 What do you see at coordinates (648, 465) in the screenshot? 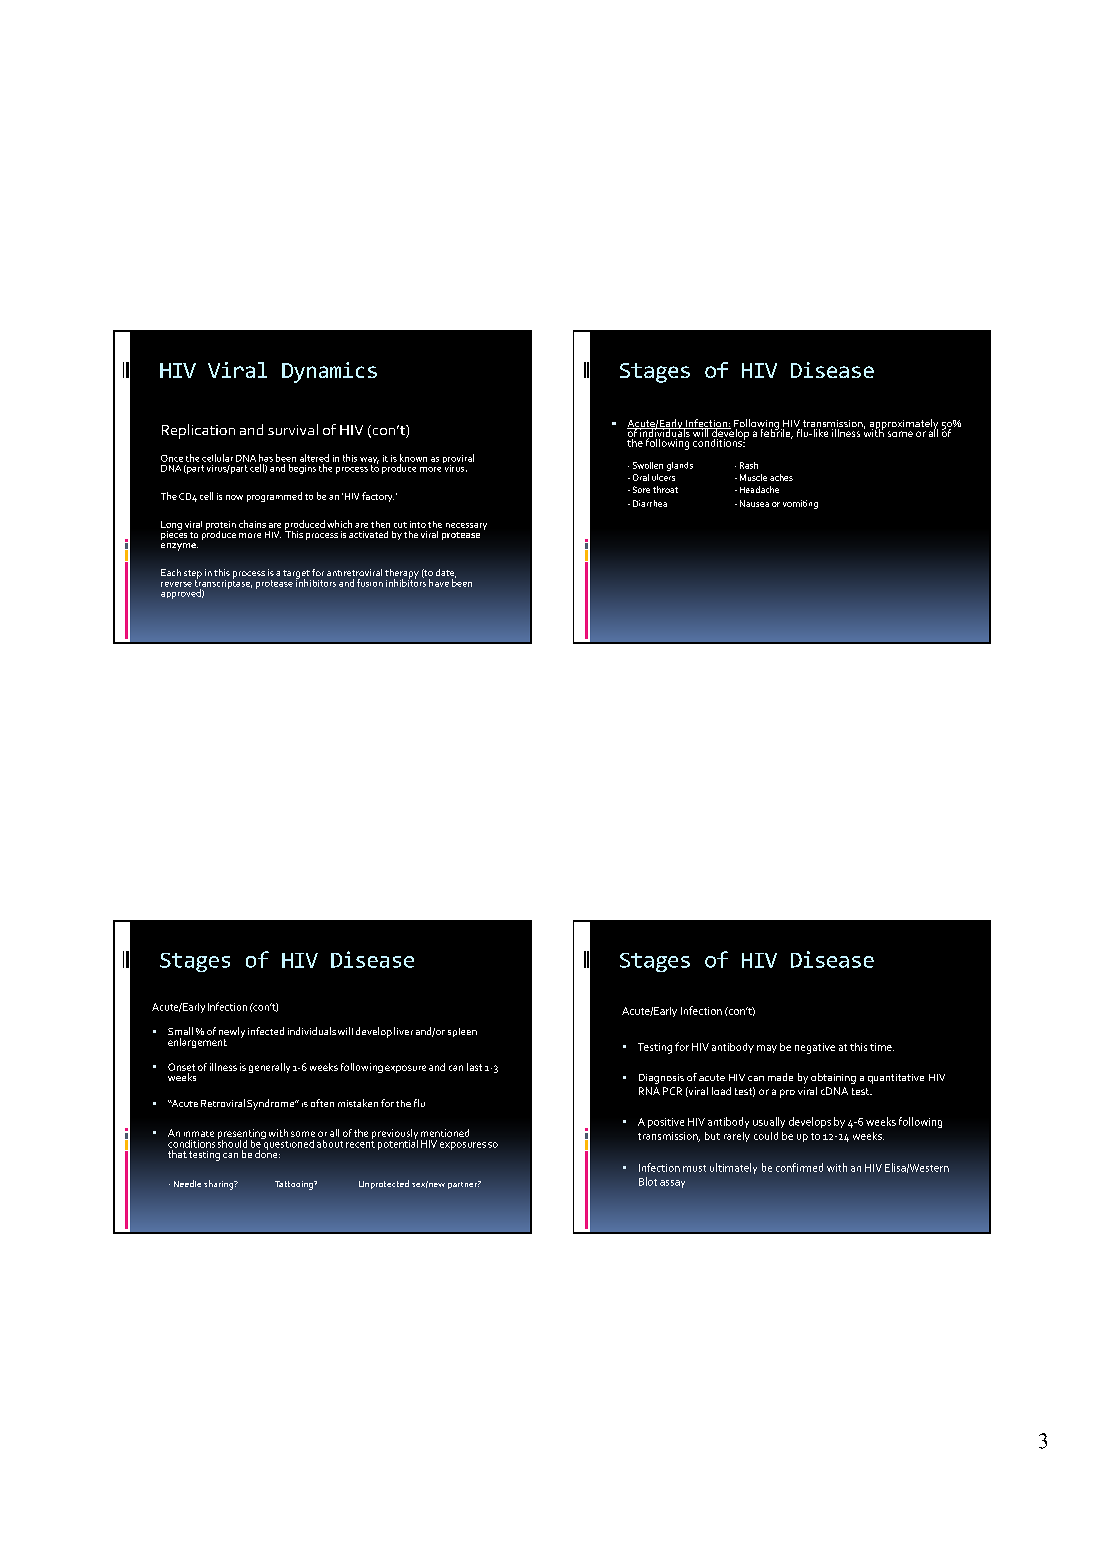
I see `Swollen` at bounding box center [648, 465].
